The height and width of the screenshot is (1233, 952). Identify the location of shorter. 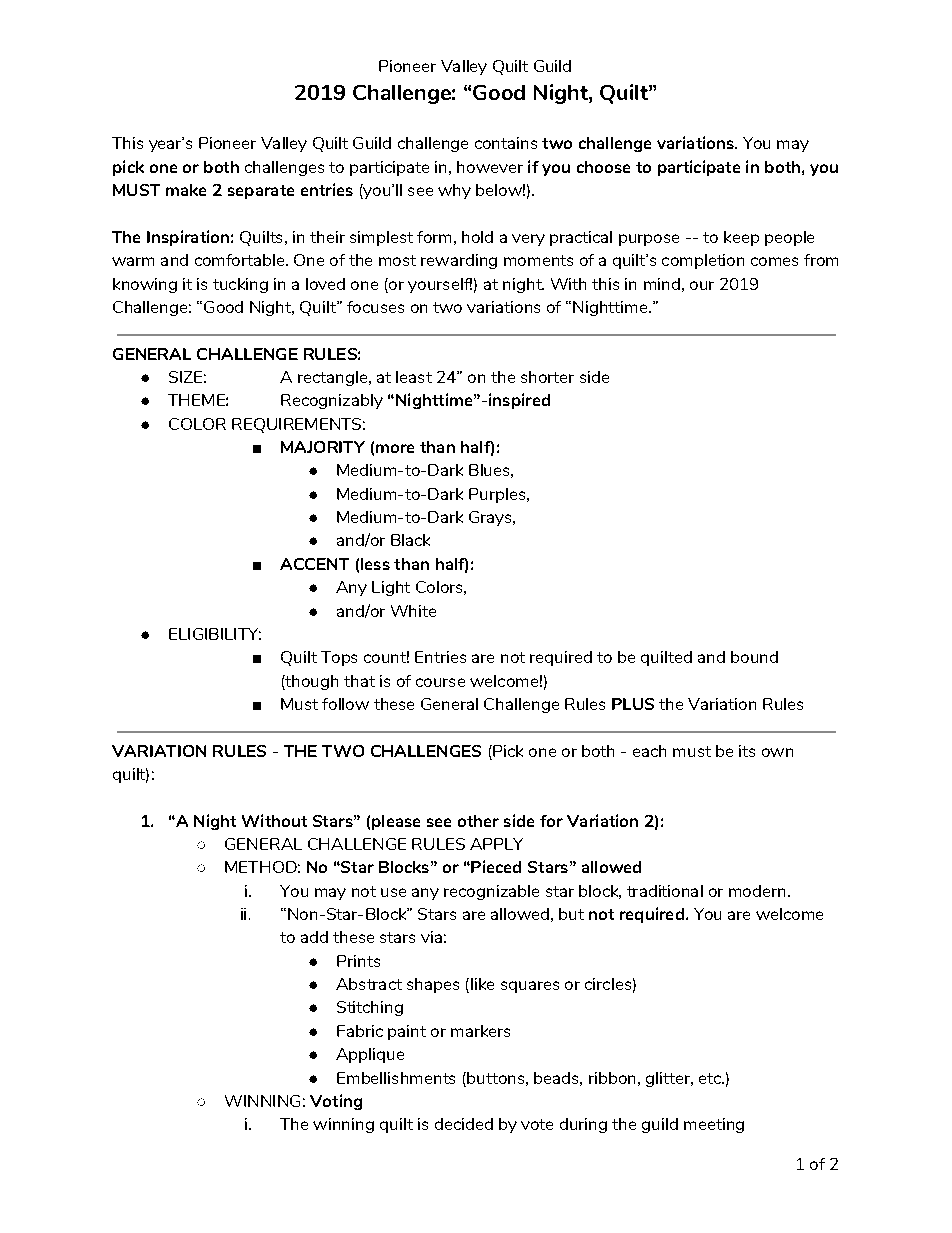
(547, 377).
